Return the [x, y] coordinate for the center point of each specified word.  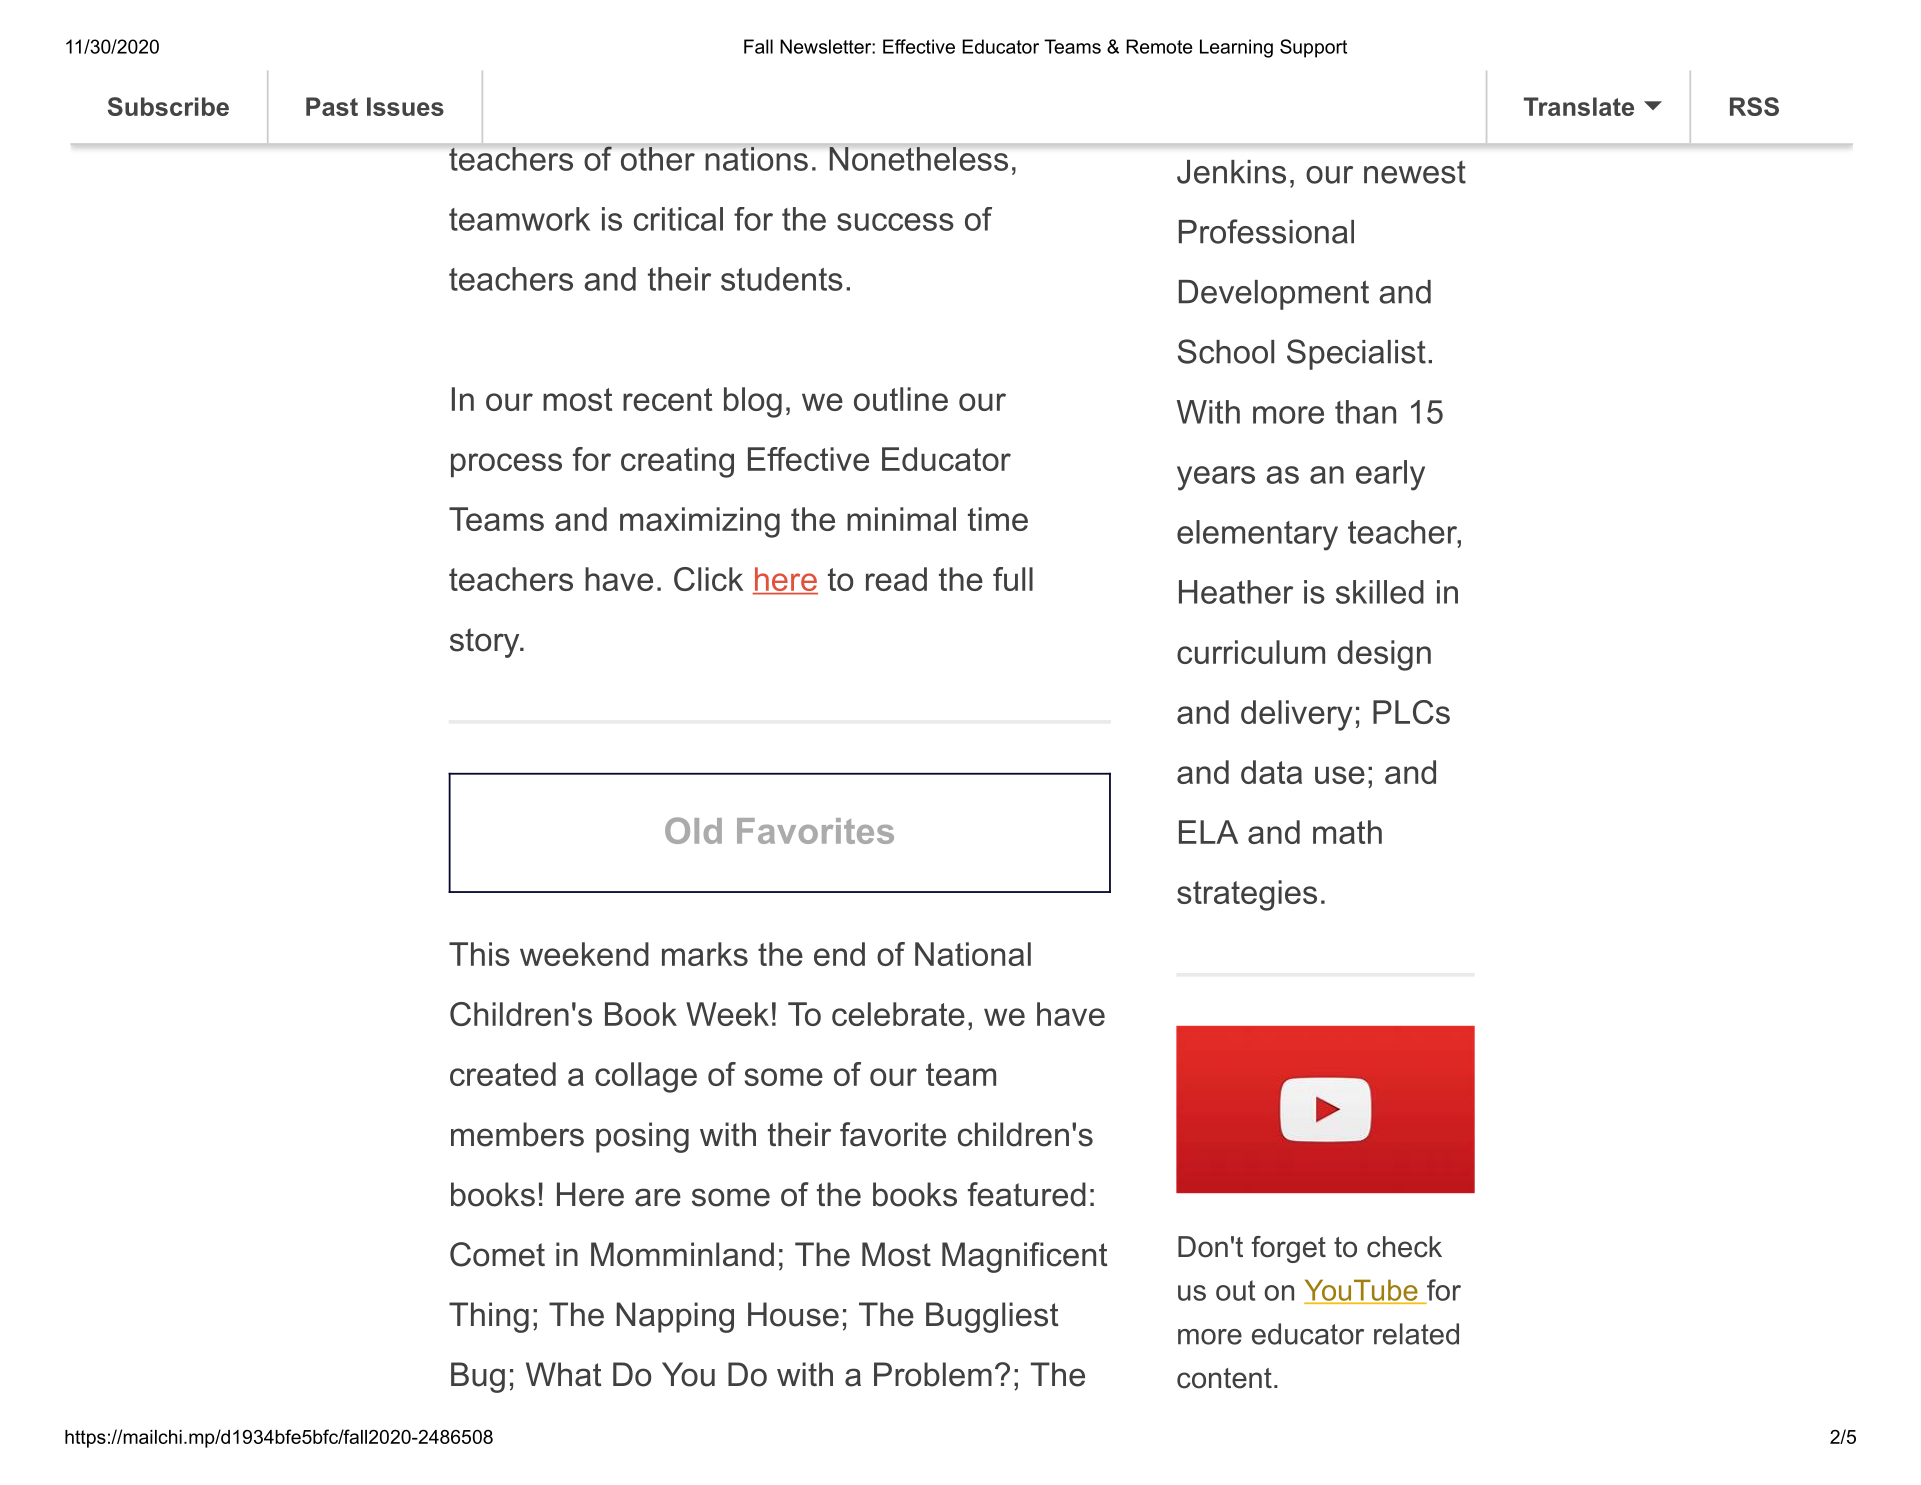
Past [332, 106]
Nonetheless [918, 157]
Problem [933, 1374]
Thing [489, 1317]
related [1416, 1334]
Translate [1579, 106]
